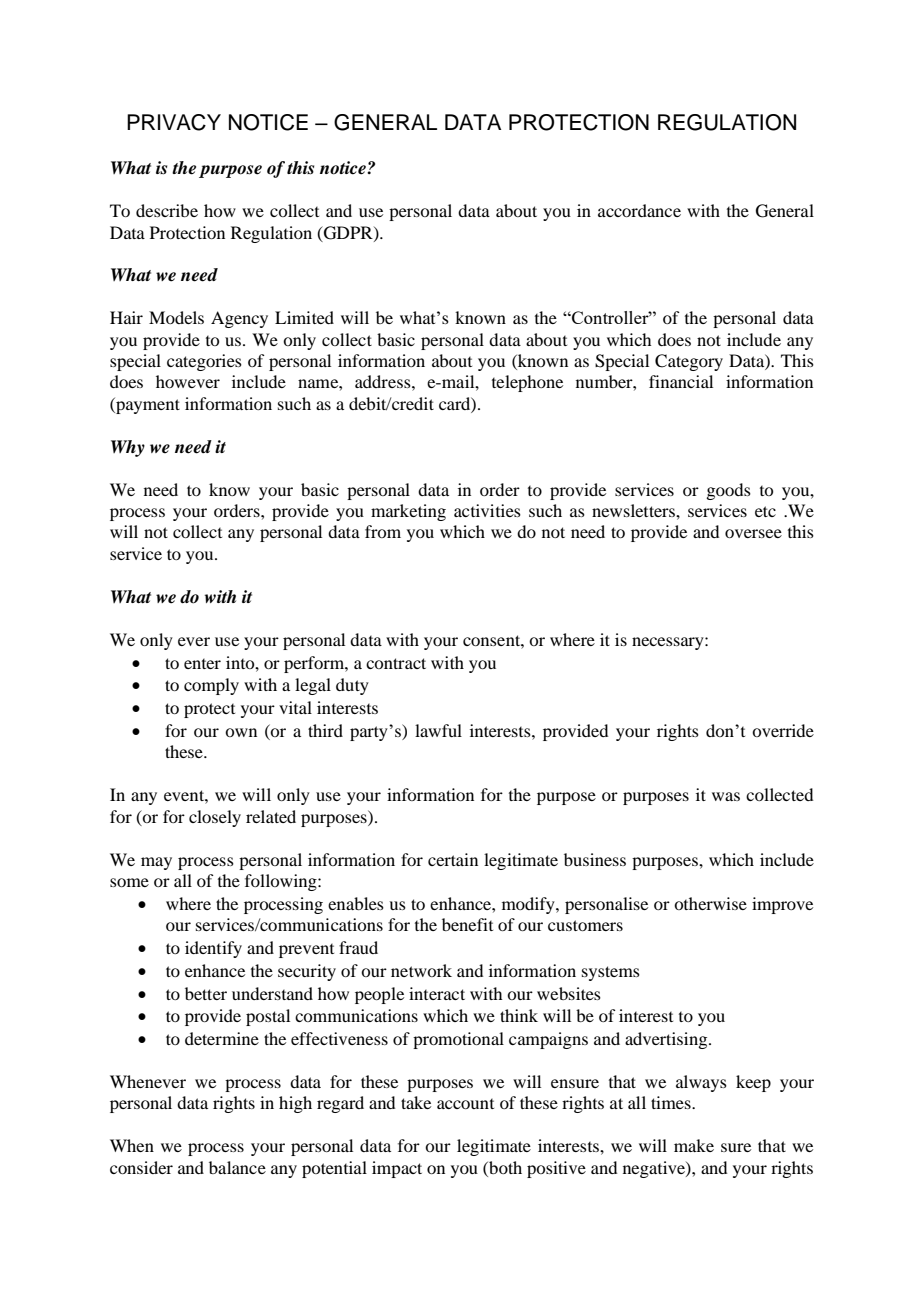 Image resolution: width=924 pixels, height=1308 pixels. I want to click on GDPR, so click(348, 233).
